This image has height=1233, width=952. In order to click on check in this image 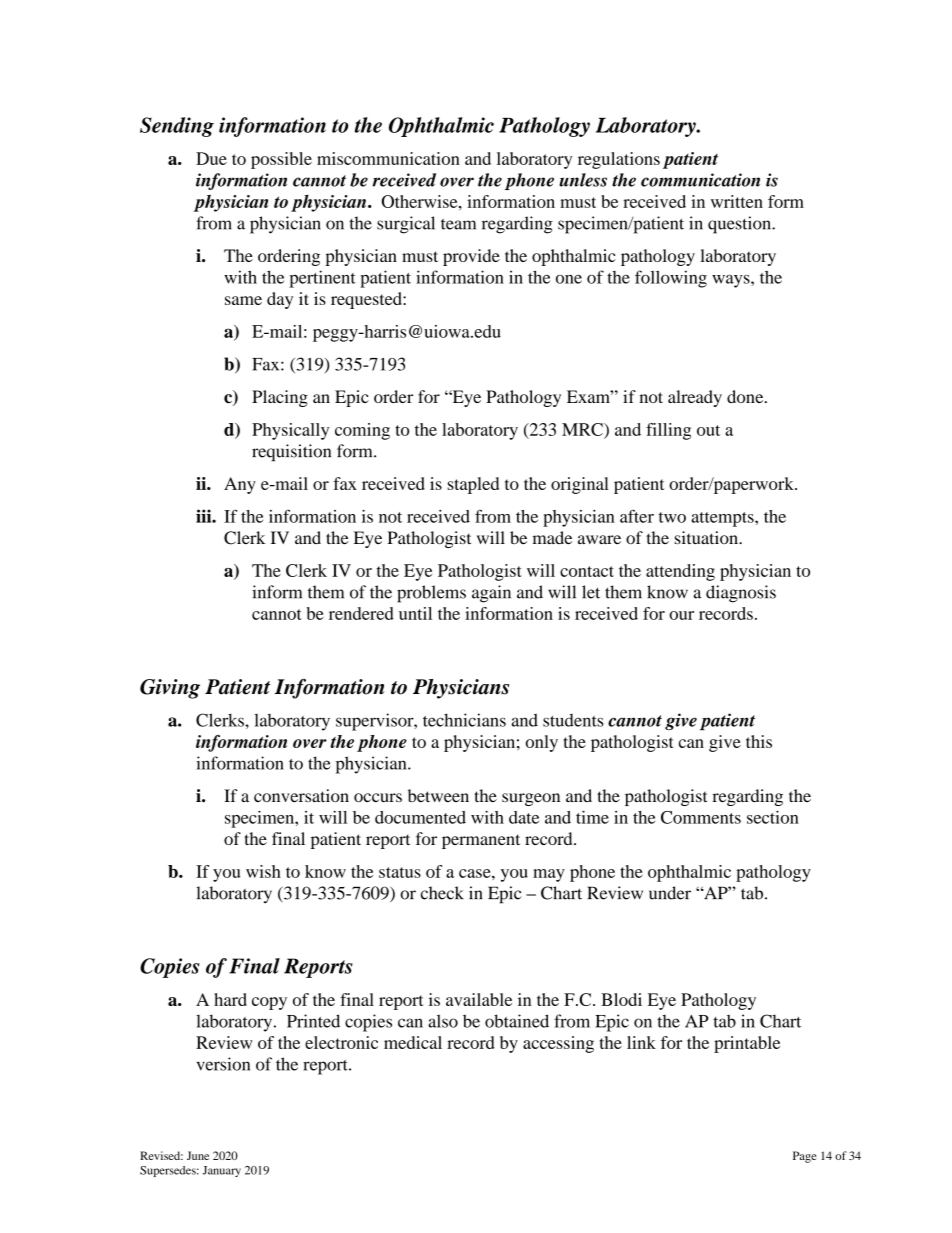, I will do `click(442, 893)`.
